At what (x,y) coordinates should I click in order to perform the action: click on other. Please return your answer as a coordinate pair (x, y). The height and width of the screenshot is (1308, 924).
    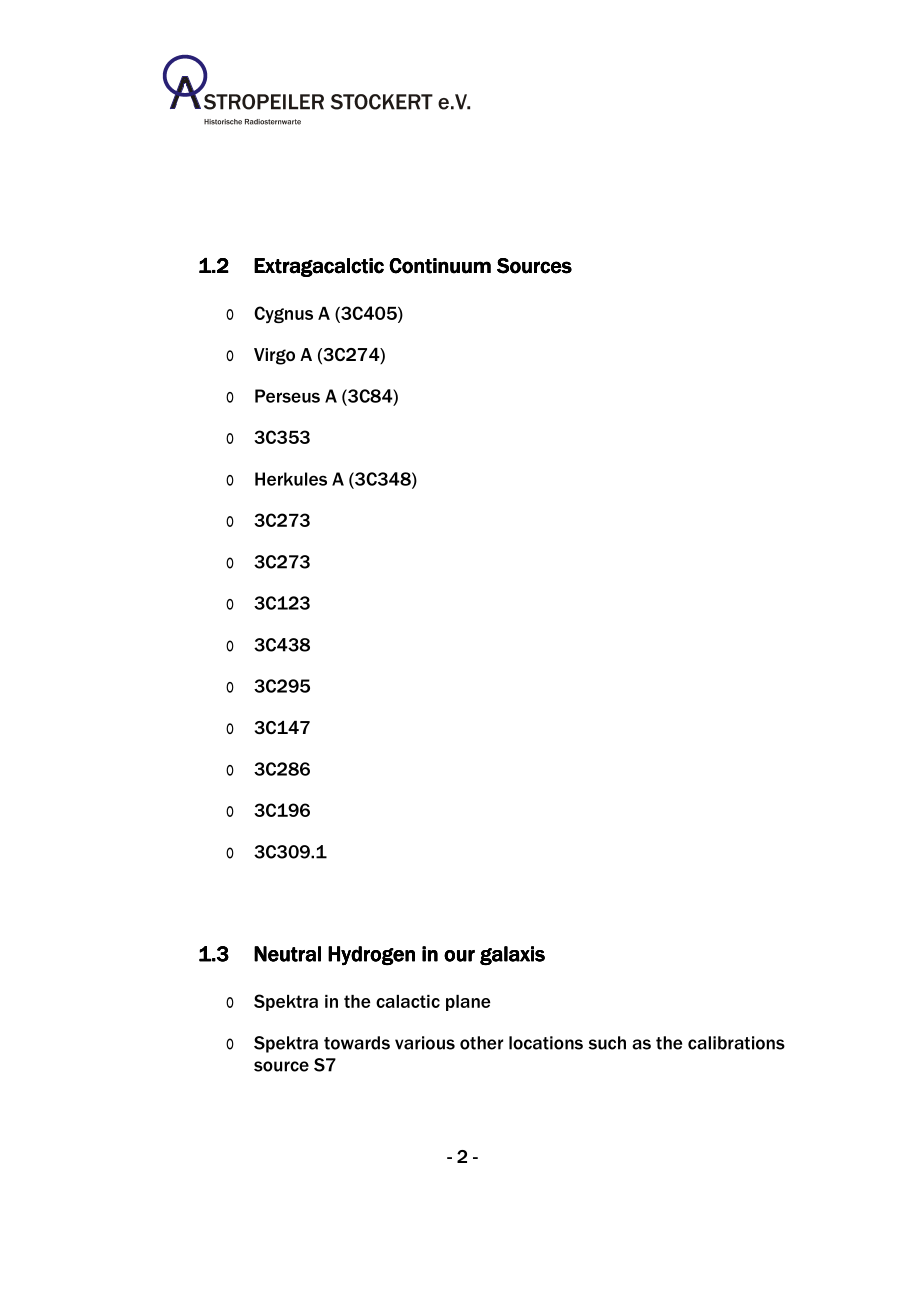
    Looking at the image, I should click on (481, 1043).
